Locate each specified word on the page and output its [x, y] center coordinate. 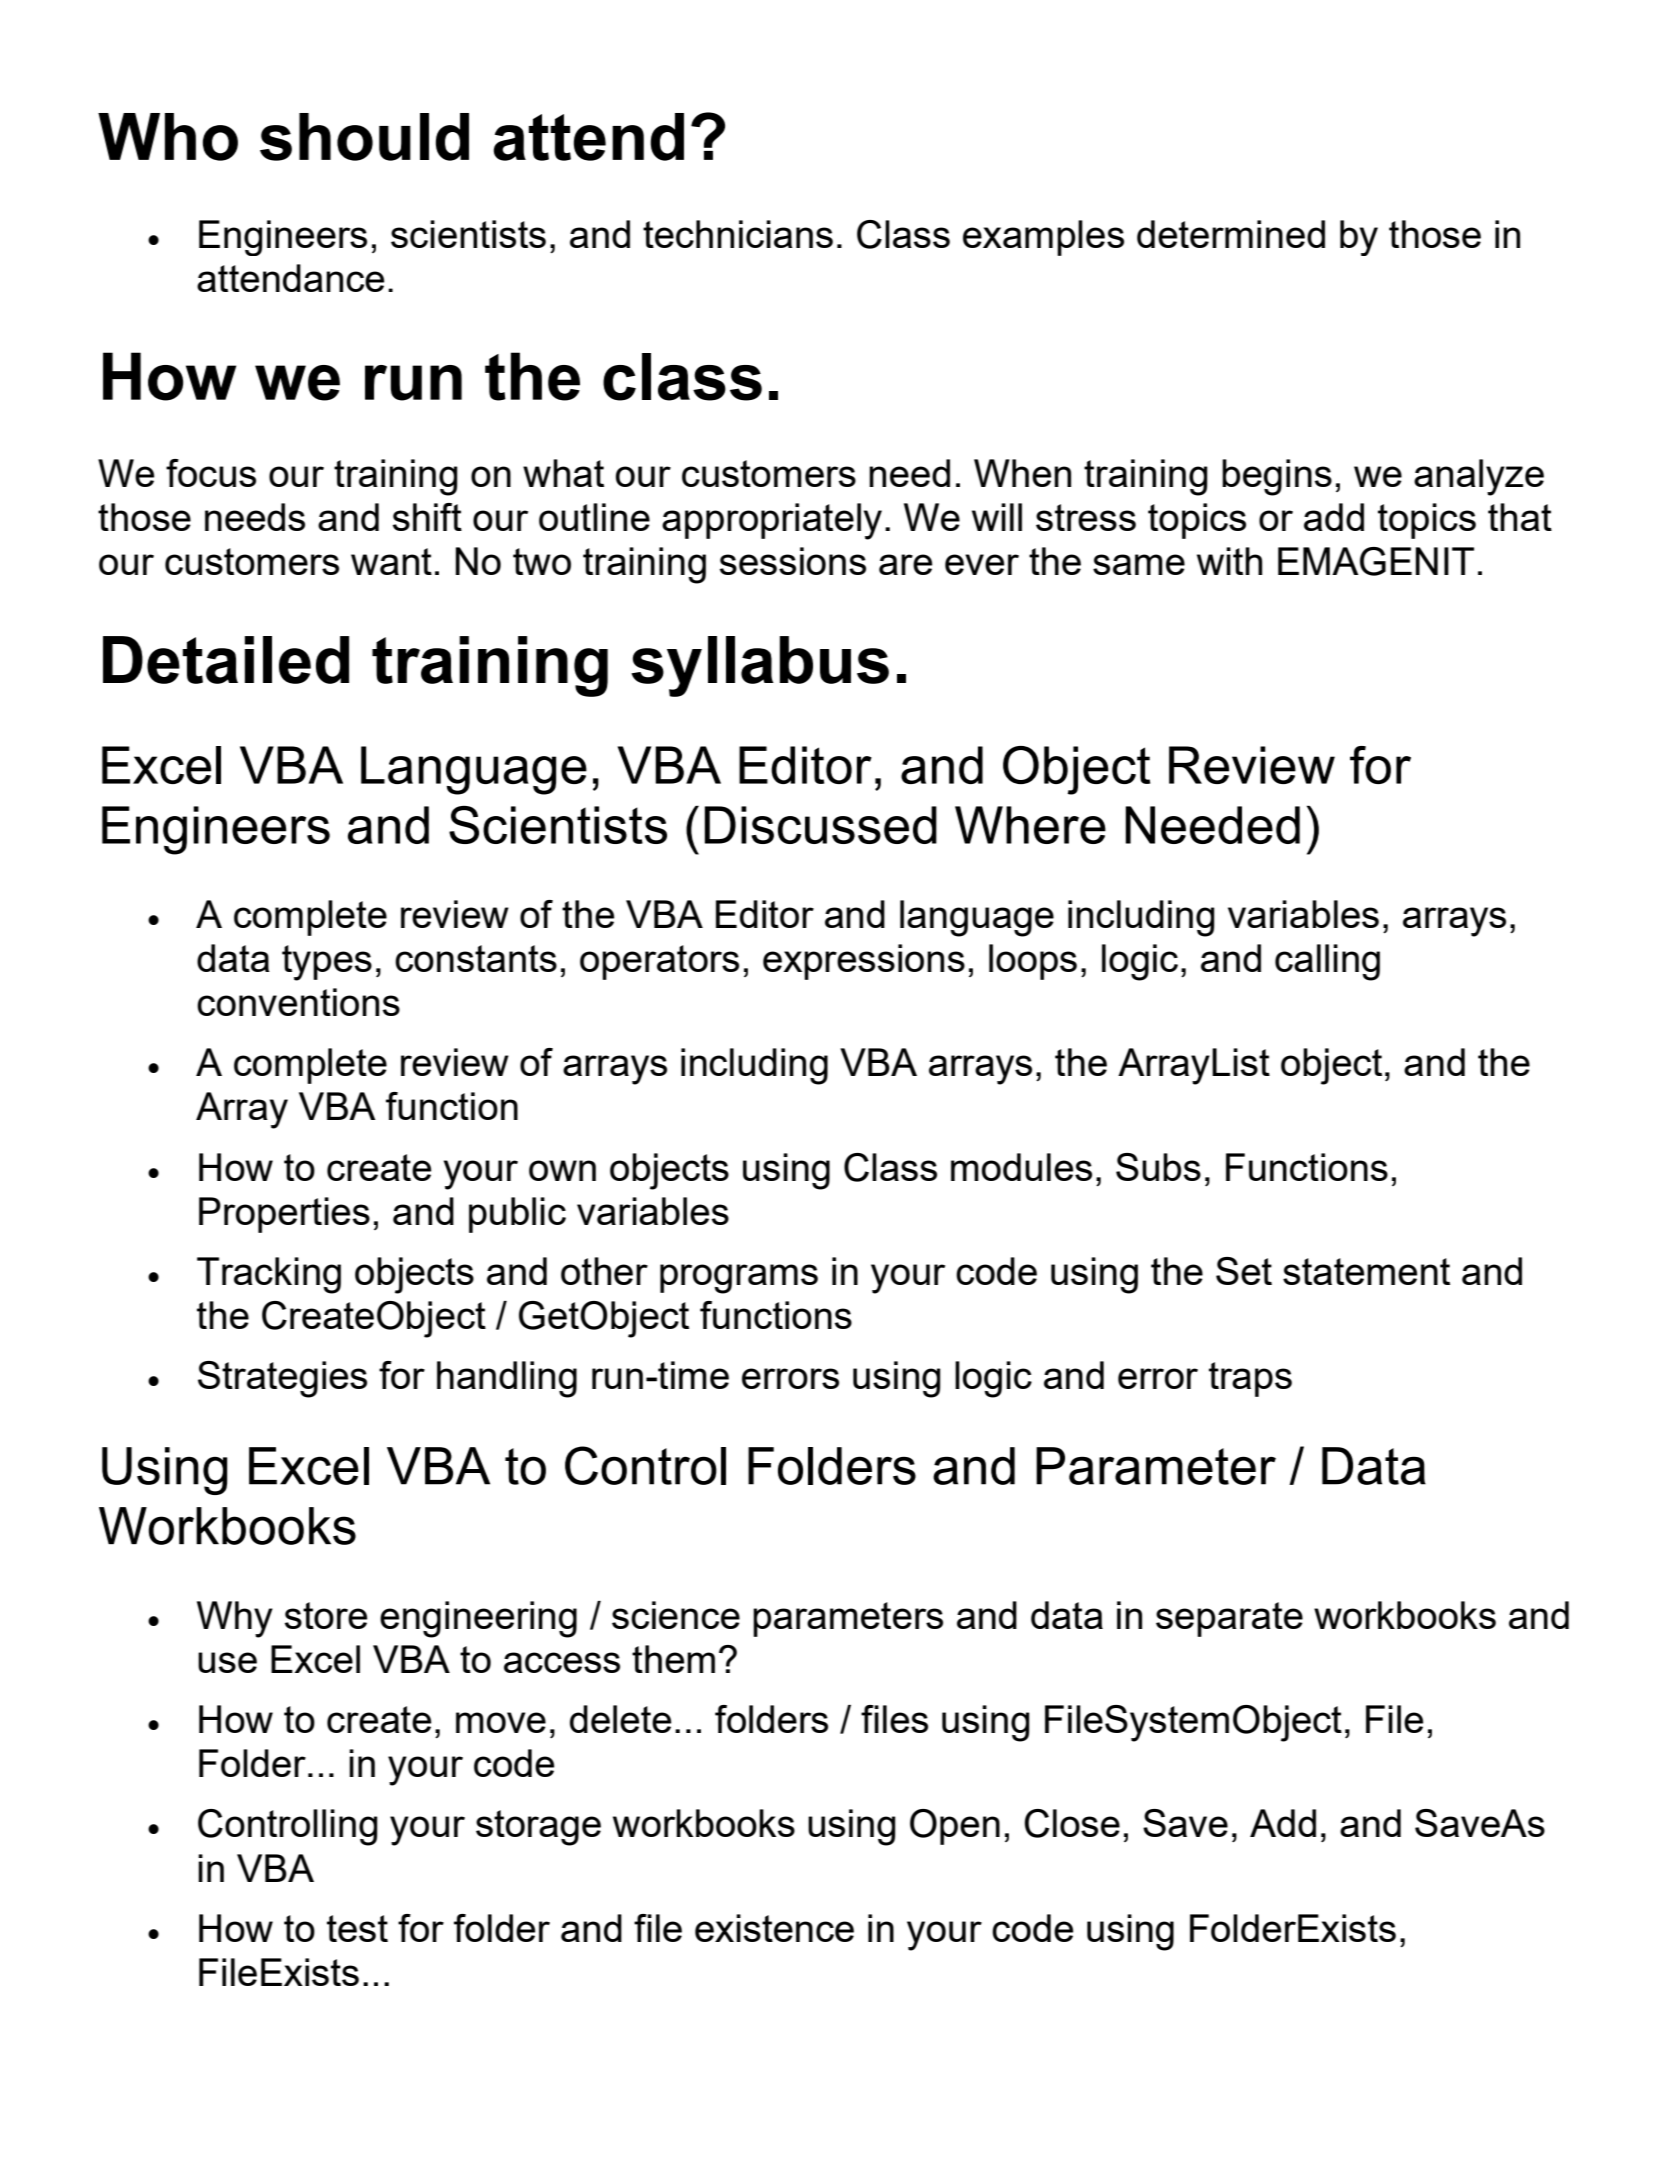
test [357, 1928]
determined [1231, 234]
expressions [864, 962]
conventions [298, 1002]
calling [1327, 962]
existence [774, 1928]
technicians [738, 234]
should [364, 137]
